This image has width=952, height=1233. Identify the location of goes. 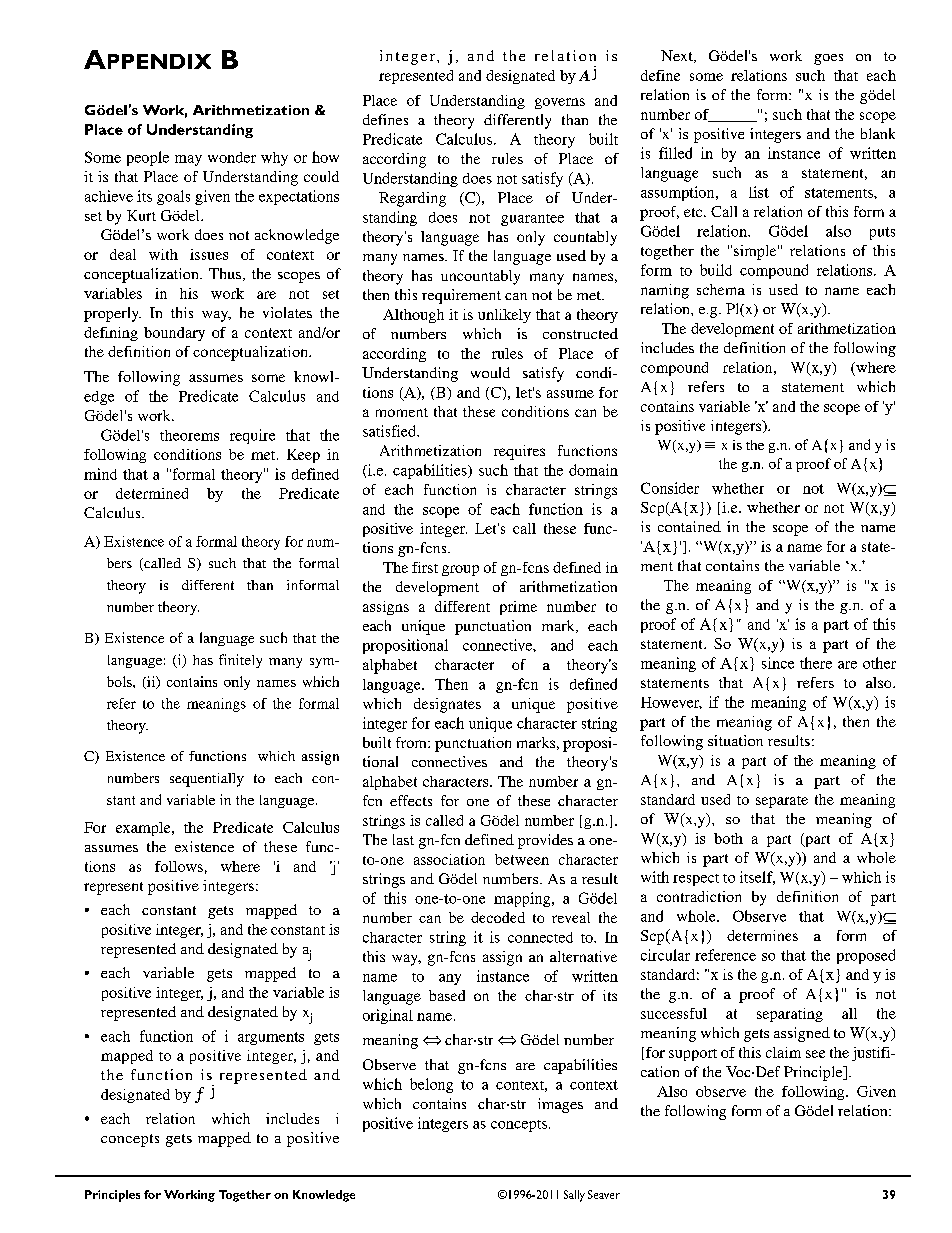
(828, 59).
